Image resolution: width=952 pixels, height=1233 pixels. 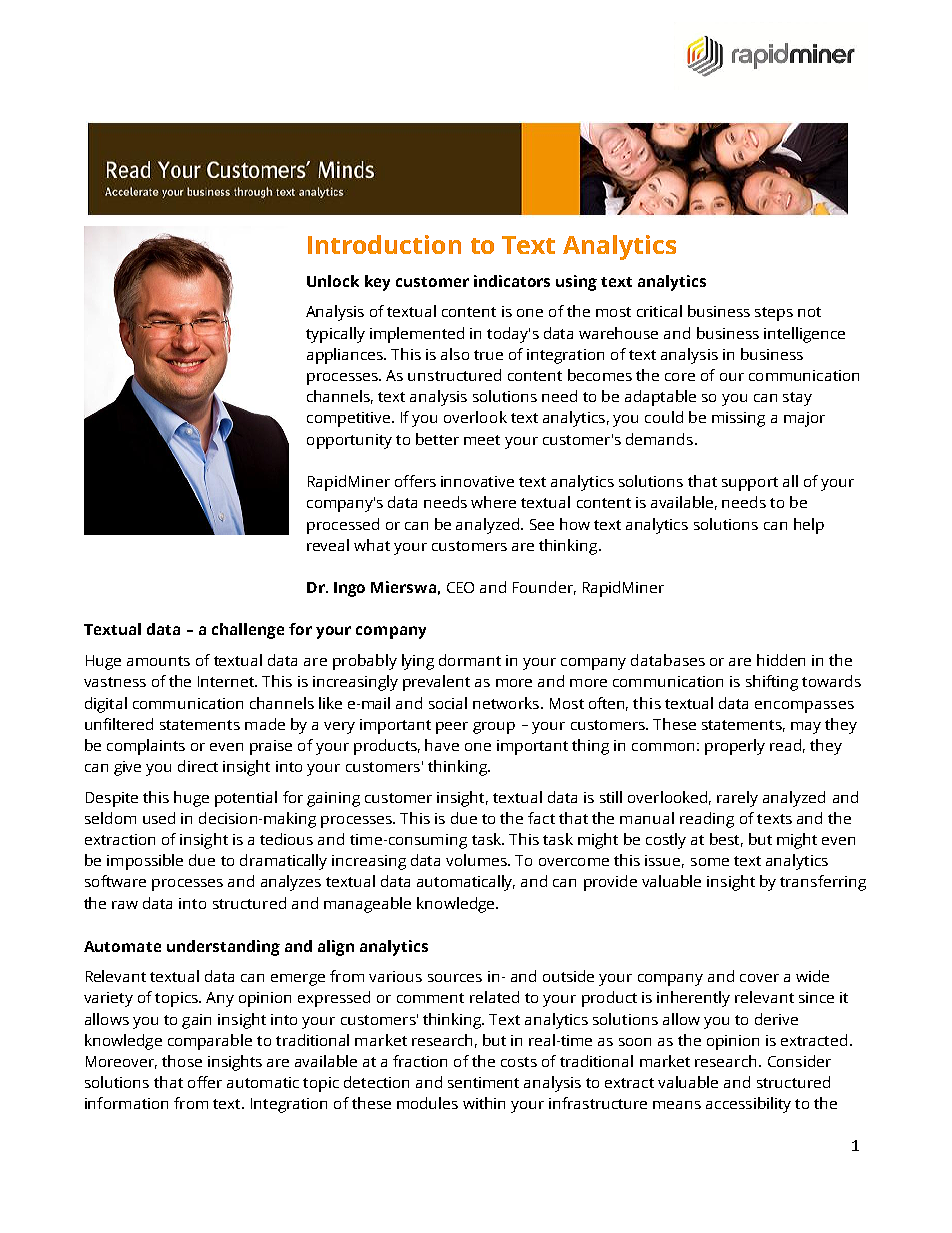 What do you see at coordinates (541, 818) in the screenshot?
I see `fact` at bounding box center [541, 818].
